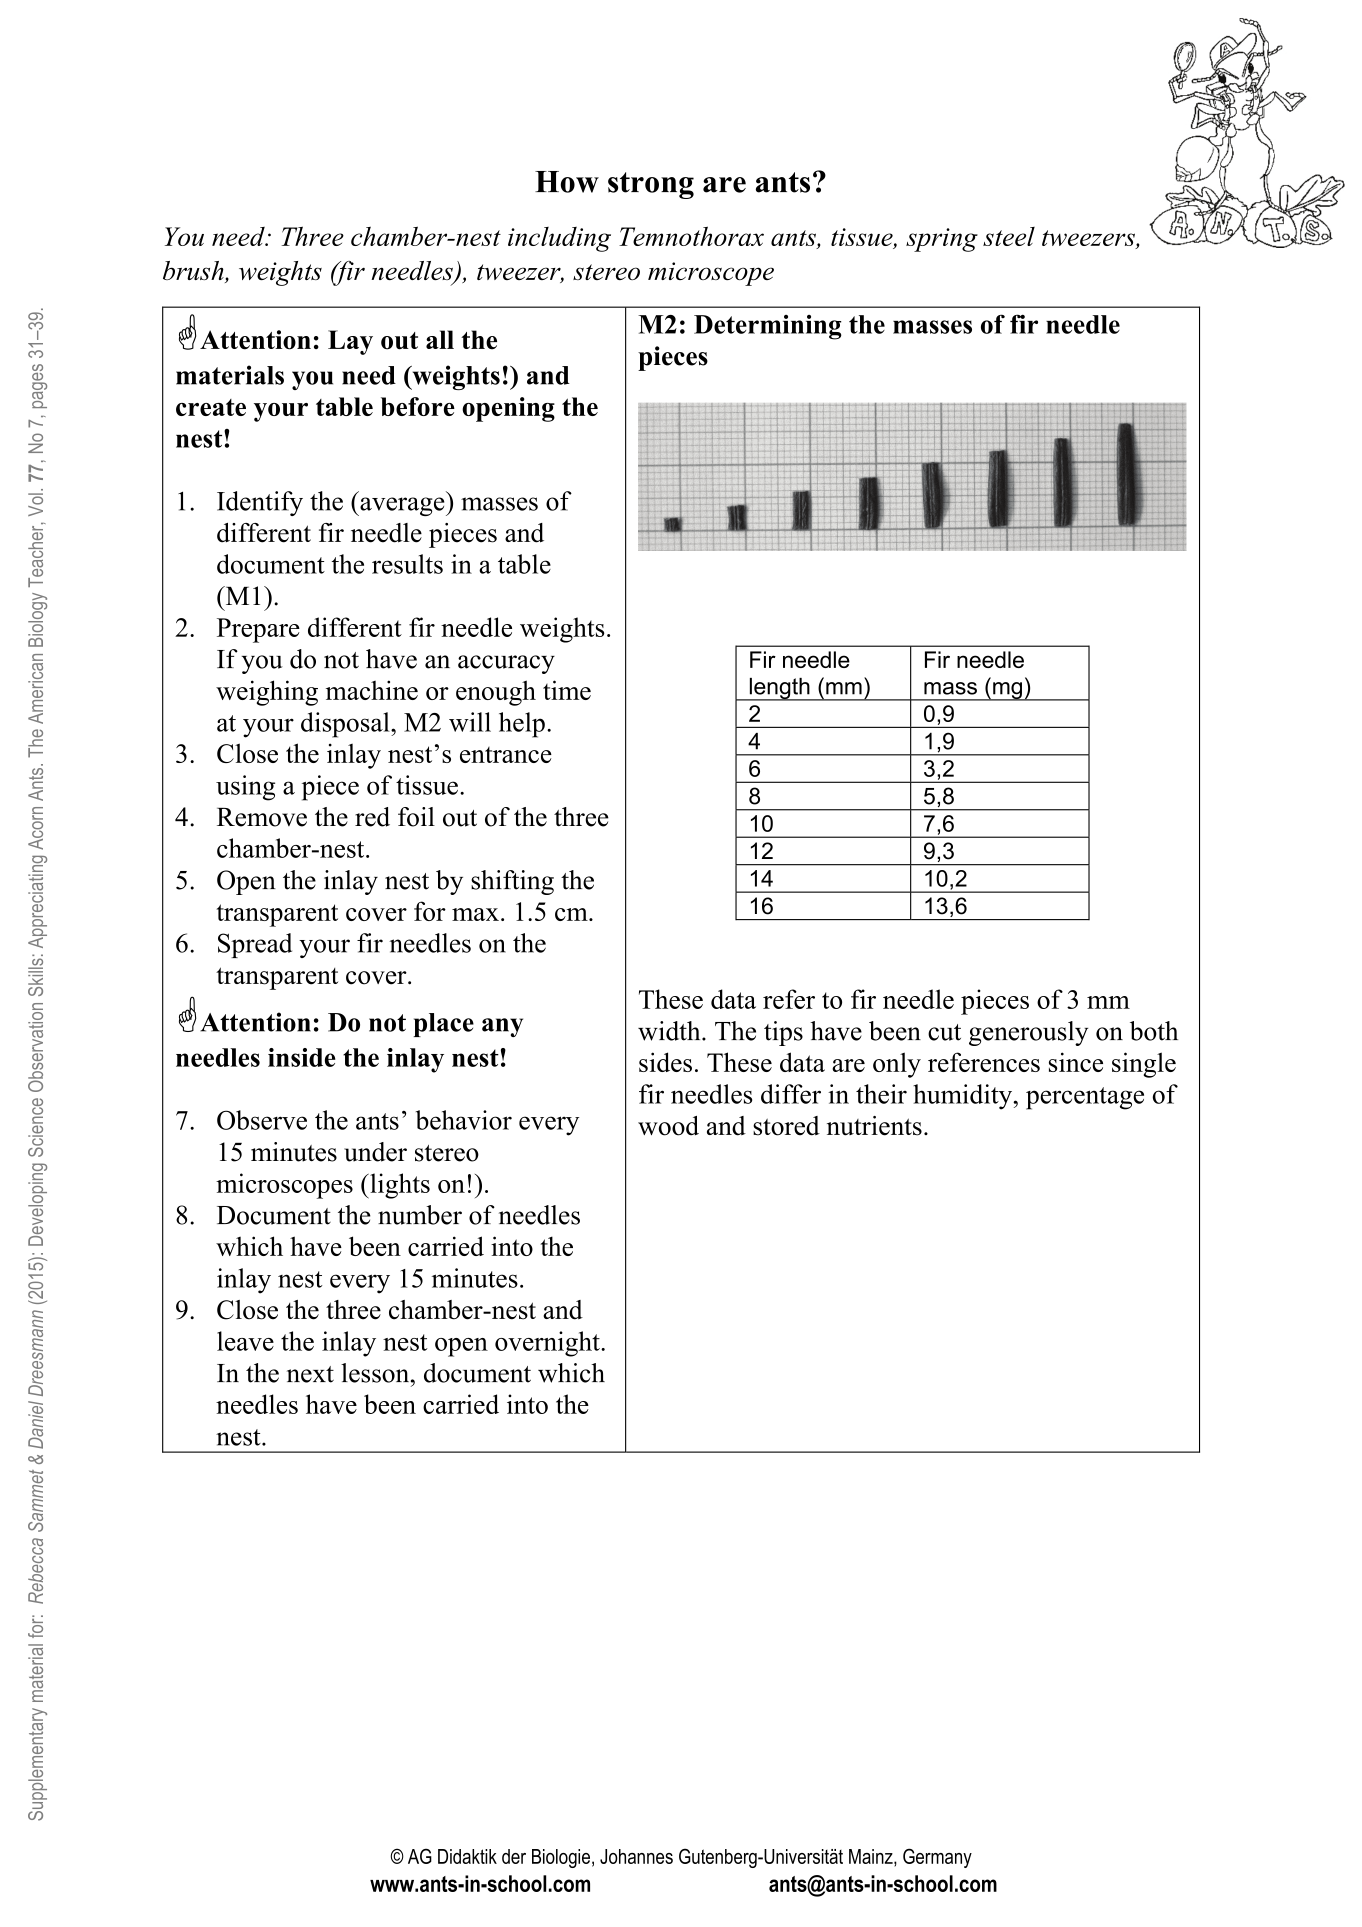 Image resolution: width=1362 pixels, height=1927 pixels. I want to click on Biologie, so click(561, 1858).
